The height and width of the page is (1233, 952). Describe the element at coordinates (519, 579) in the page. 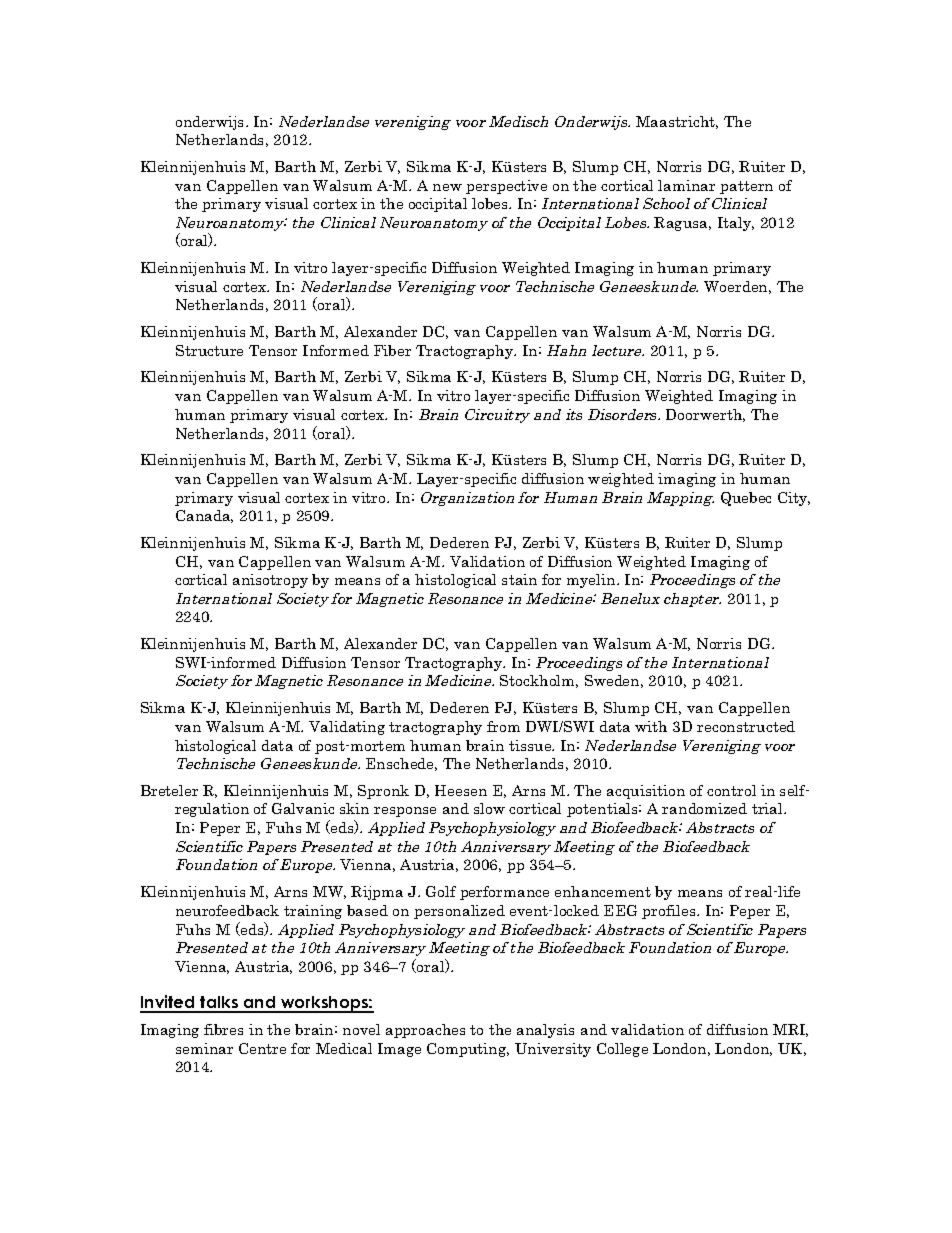

I see `stain` at that location.
